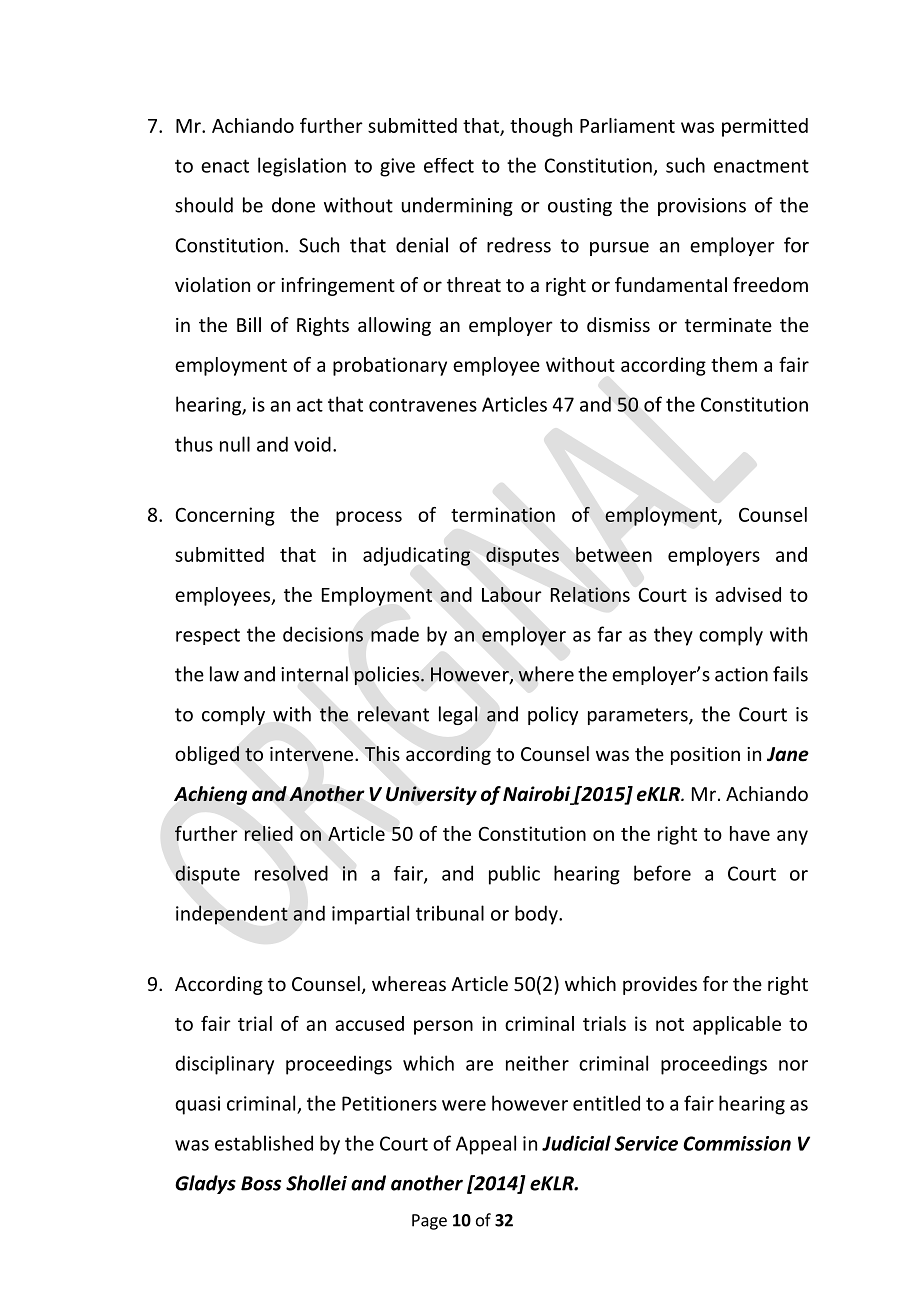 This screenshot has height=1309, width=924. What do you see at coordinates (765, 127) in the screenshot?
I see `permitted` at bounding box center [765, 127].
